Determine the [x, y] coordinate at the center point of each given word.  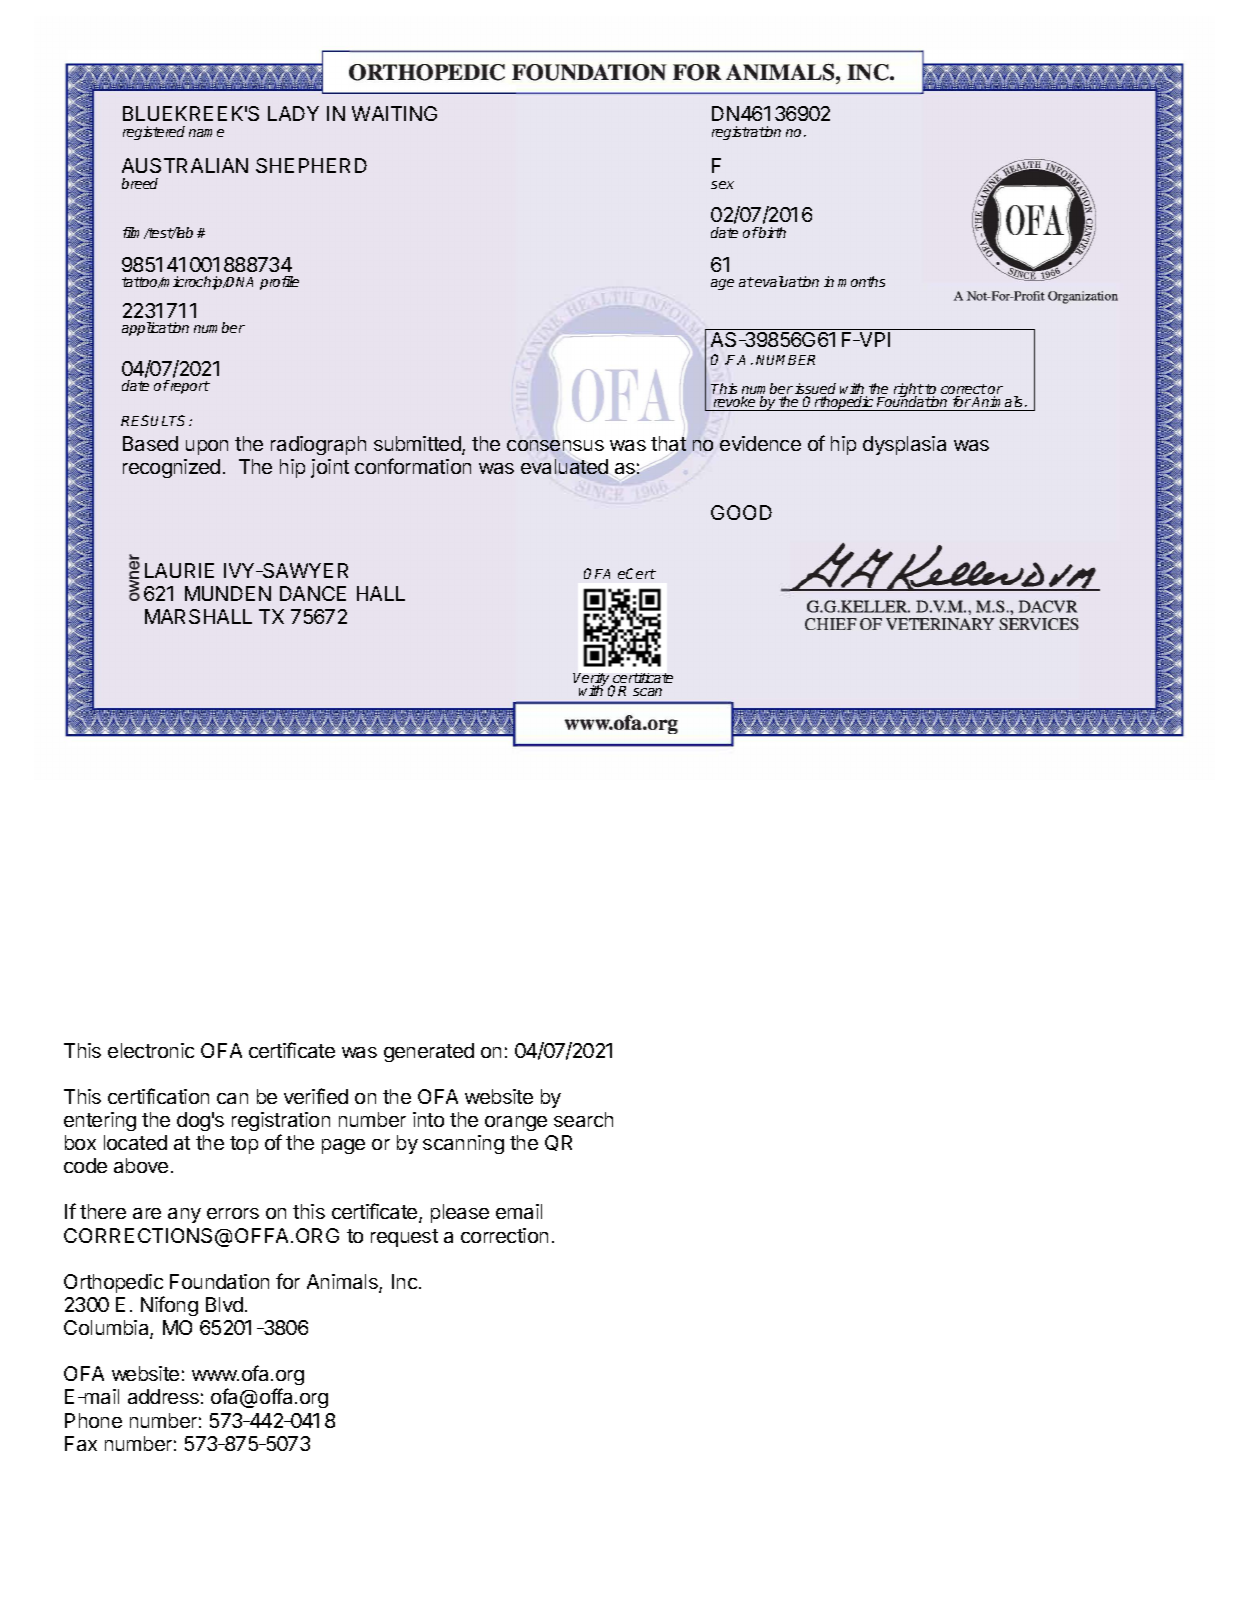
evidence [760, 443]
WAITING [394, 113]
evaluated [564, 466]
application [155, 329]
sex [722, 185]
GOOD [741, 512]
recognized [171, 468]
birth [772, 232]
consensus [555, 445]
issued [815, 390]
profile [279, 283]
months [861, 281]
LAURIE [179, 570]
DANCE [313, 593]
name [206, 133]
